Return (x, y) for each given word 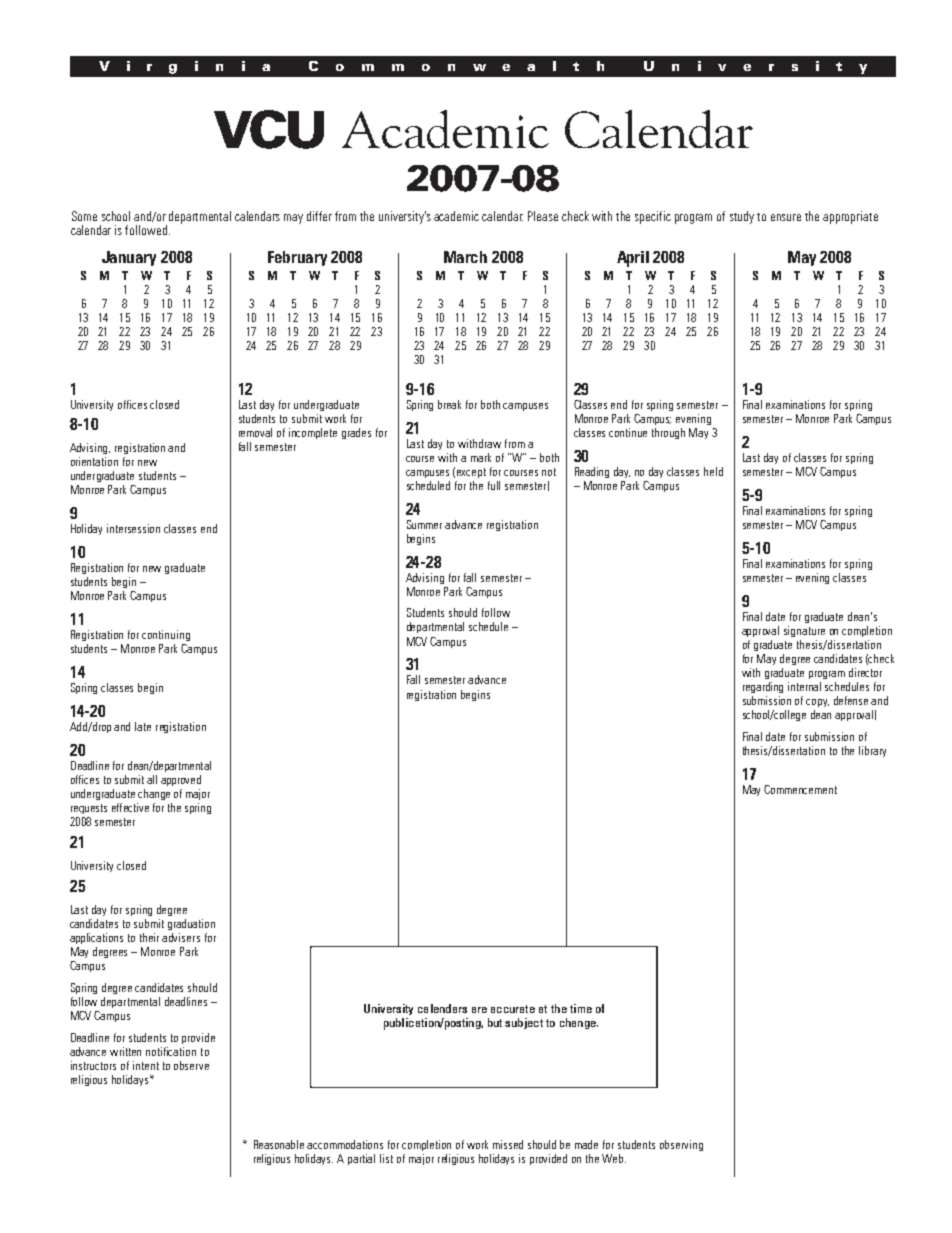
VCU (269, 129)
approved (181, 780)
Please (543, 216)
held (713, 471)
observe (191, 1065)
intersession (133, 528)
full (494, 485)
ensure (786, 217)
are (479, 1010)
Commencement (800, 789)
